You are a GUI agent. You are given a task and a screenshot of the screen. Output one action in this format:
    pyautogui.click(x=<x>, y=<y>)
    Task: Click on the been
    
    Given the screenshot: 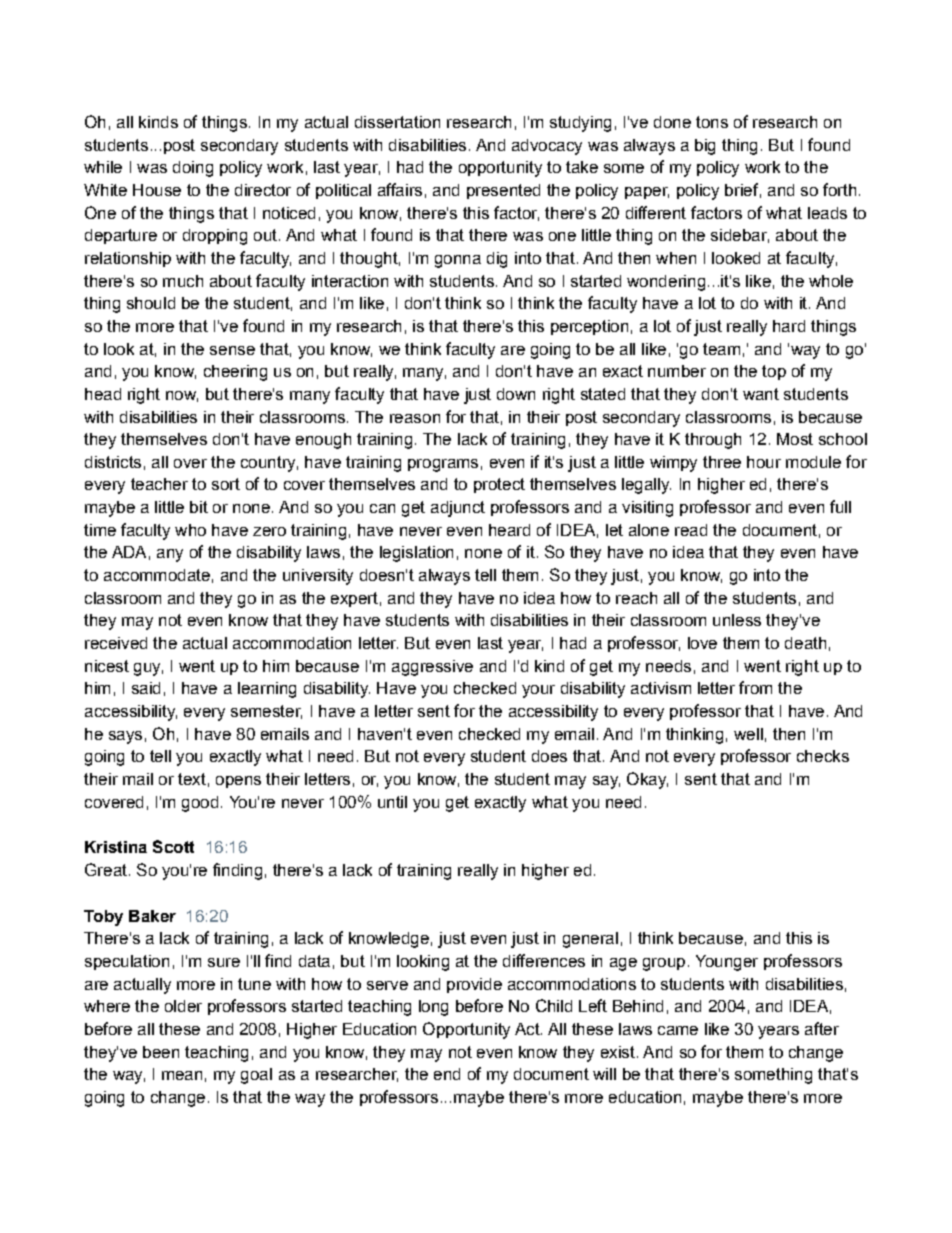 What is the action you would take?
    pyautogui.click(x=161, y=1052)
